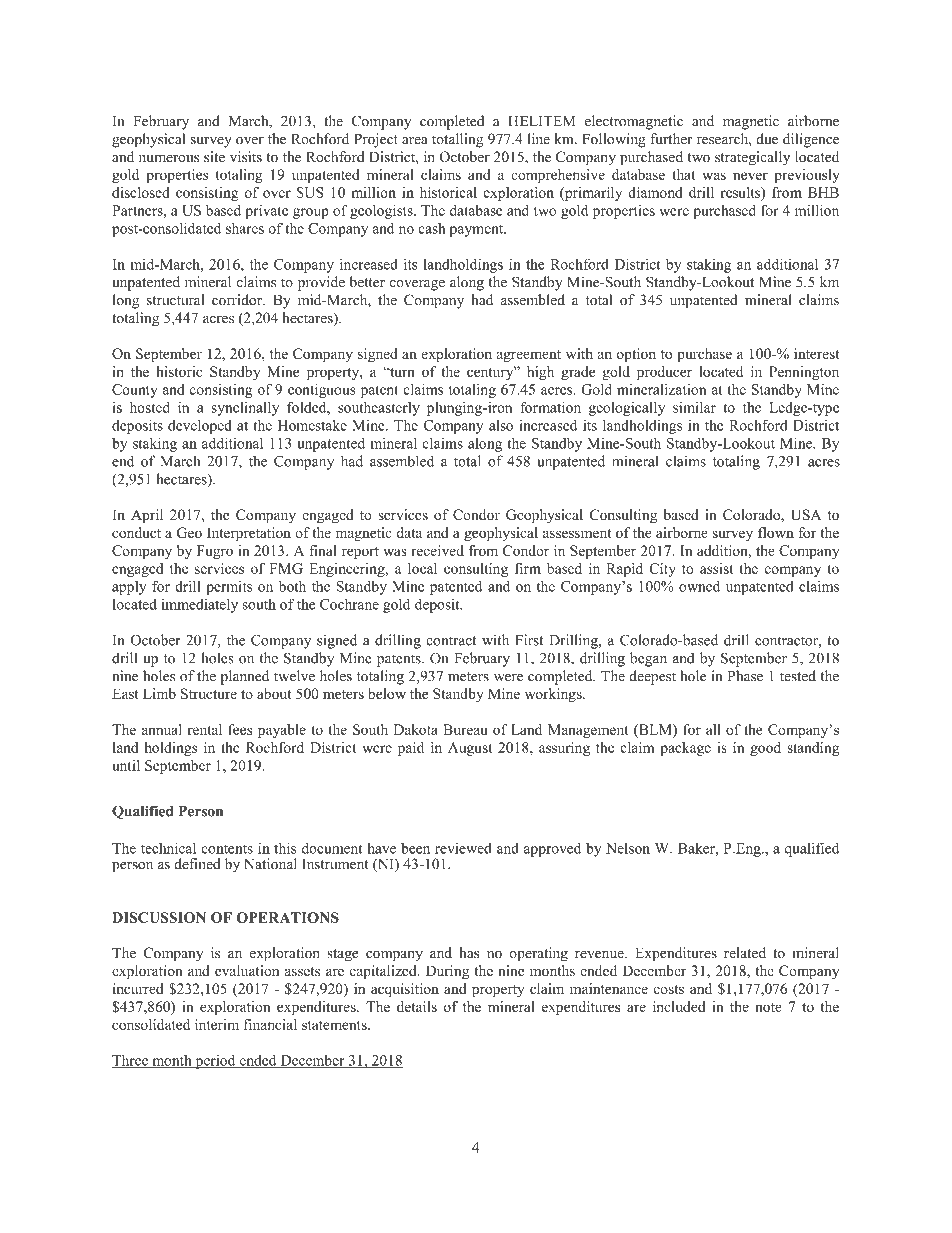 Image resolution: width=952 pixels, height=1233 pixels. What do you see at coordinates (217, 1024) in the screenshot?
I see `interim` at bounding box center [217, 1024].
